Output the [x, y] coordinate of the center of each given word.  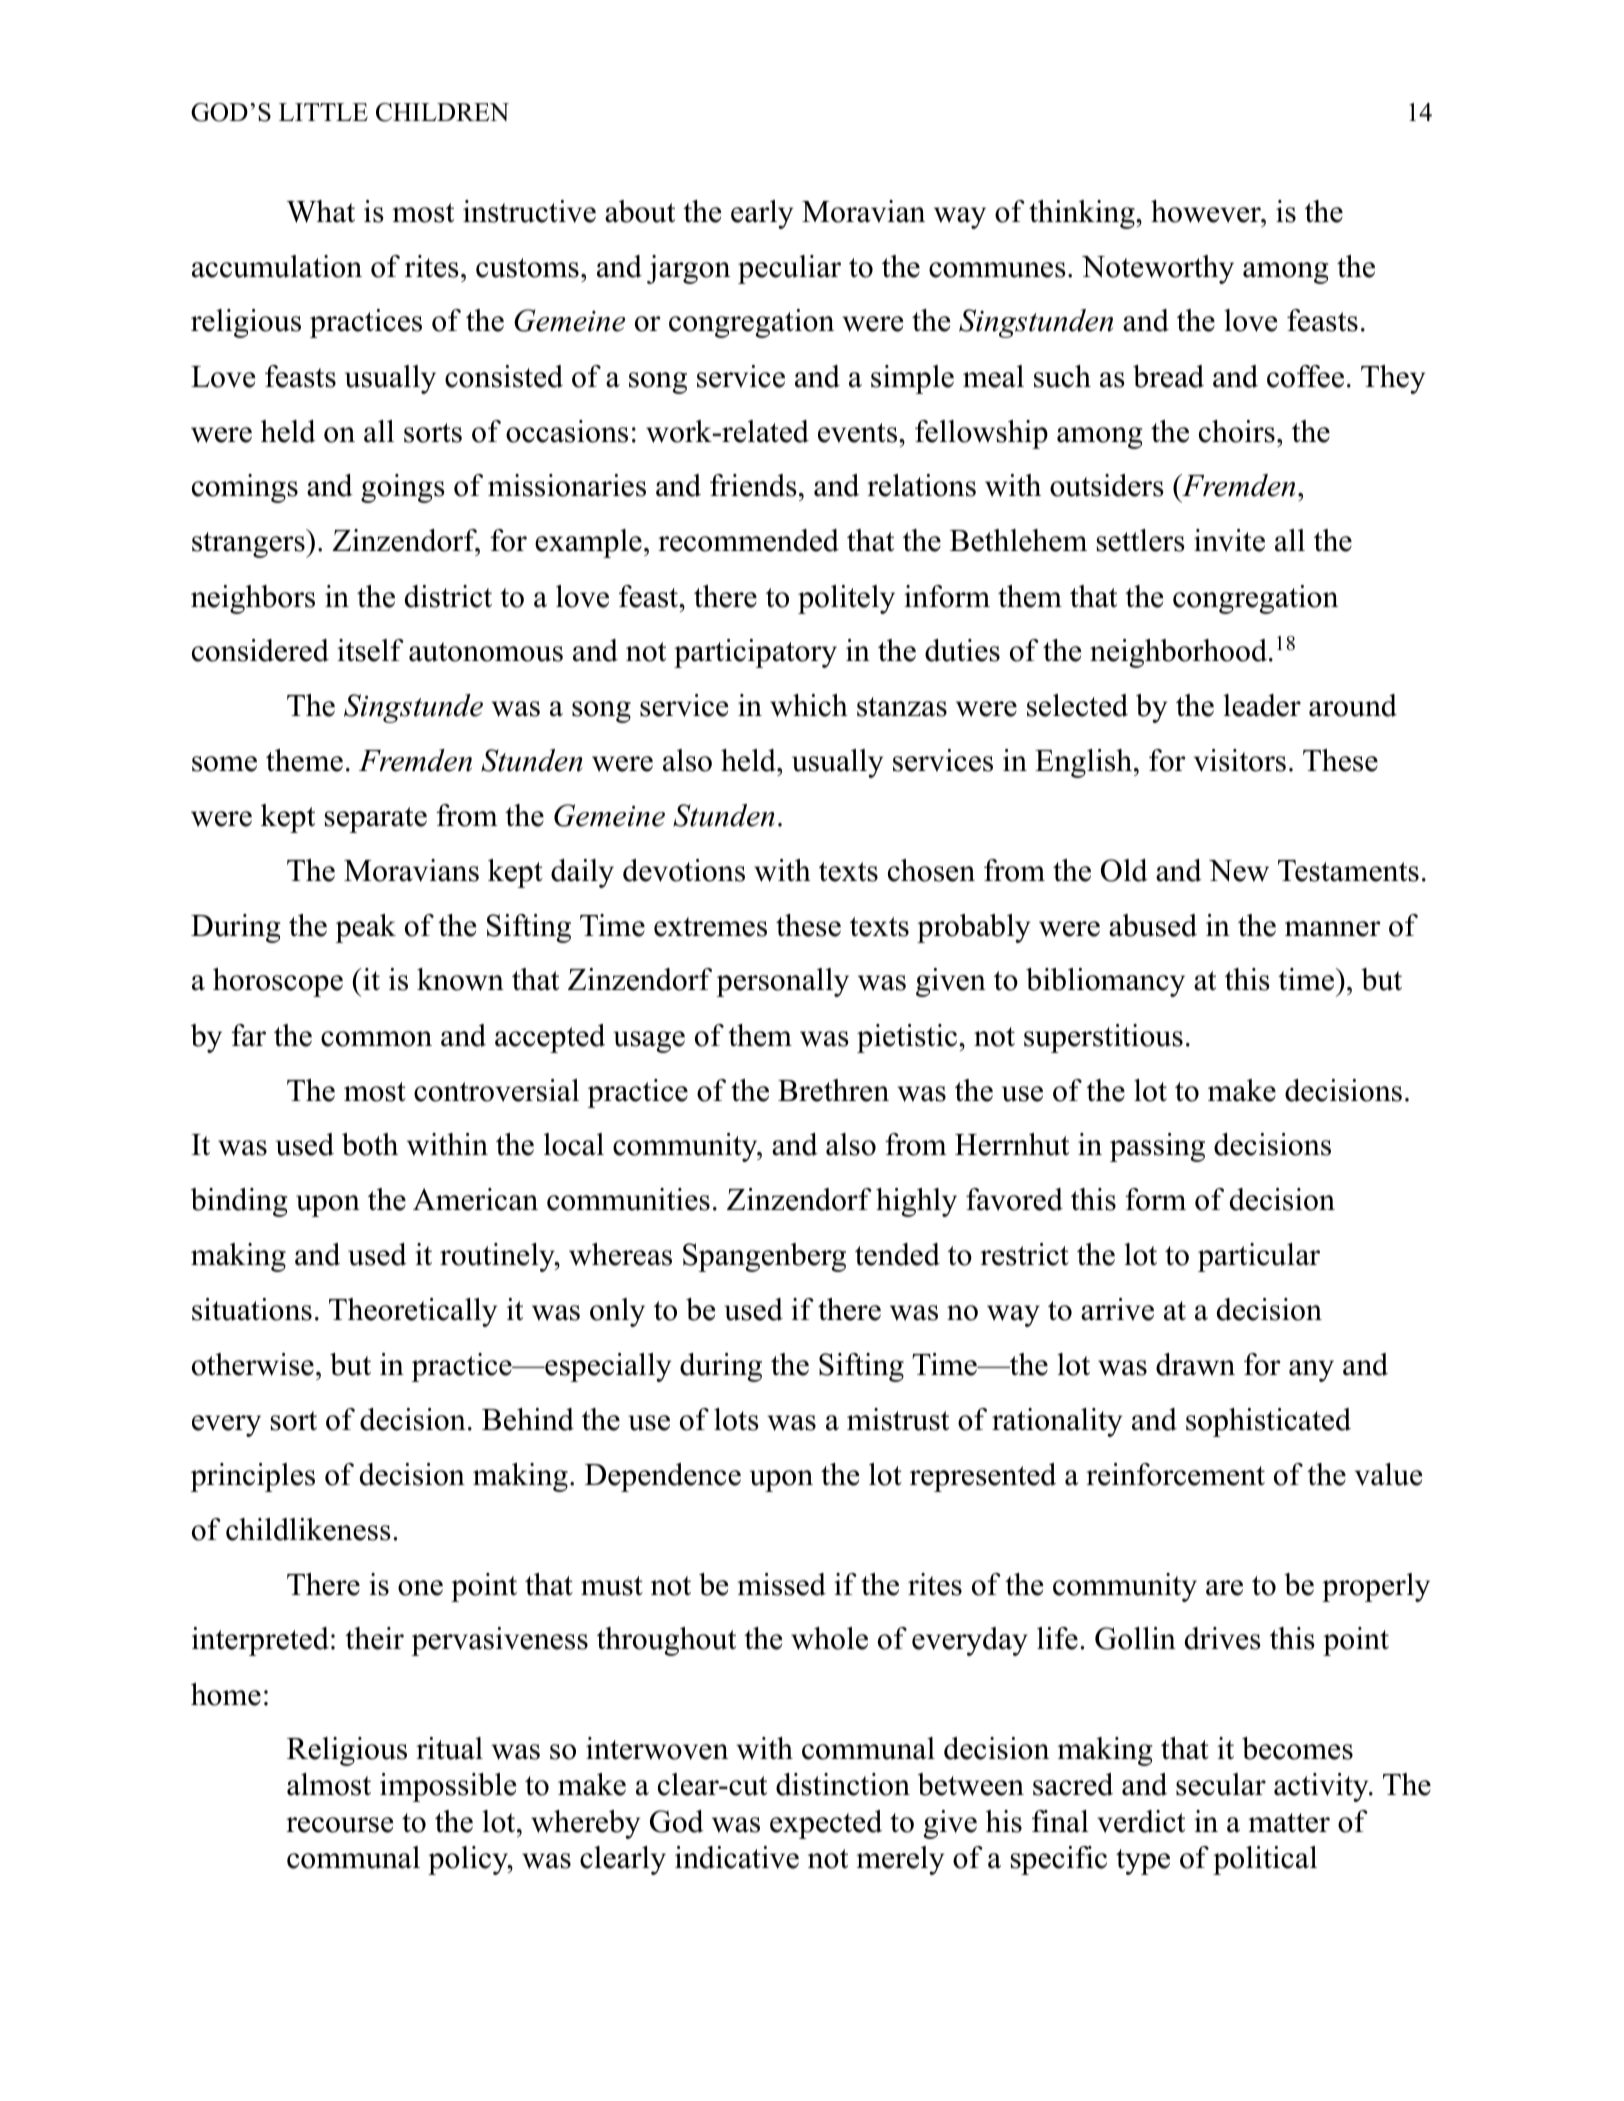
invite [1229, 540]
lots [736, 1419]
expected [826, 1824]
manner [1333, 929]
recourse [339, 1825]
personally [782, 982]
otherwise [253, 1364]
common [376, 1039]
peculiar [789, 269]
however [1207, 211]
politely [846, 599]
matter [1289, 1823]
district [448, 596]
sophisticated [1268, 1422]
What [321, 211]
